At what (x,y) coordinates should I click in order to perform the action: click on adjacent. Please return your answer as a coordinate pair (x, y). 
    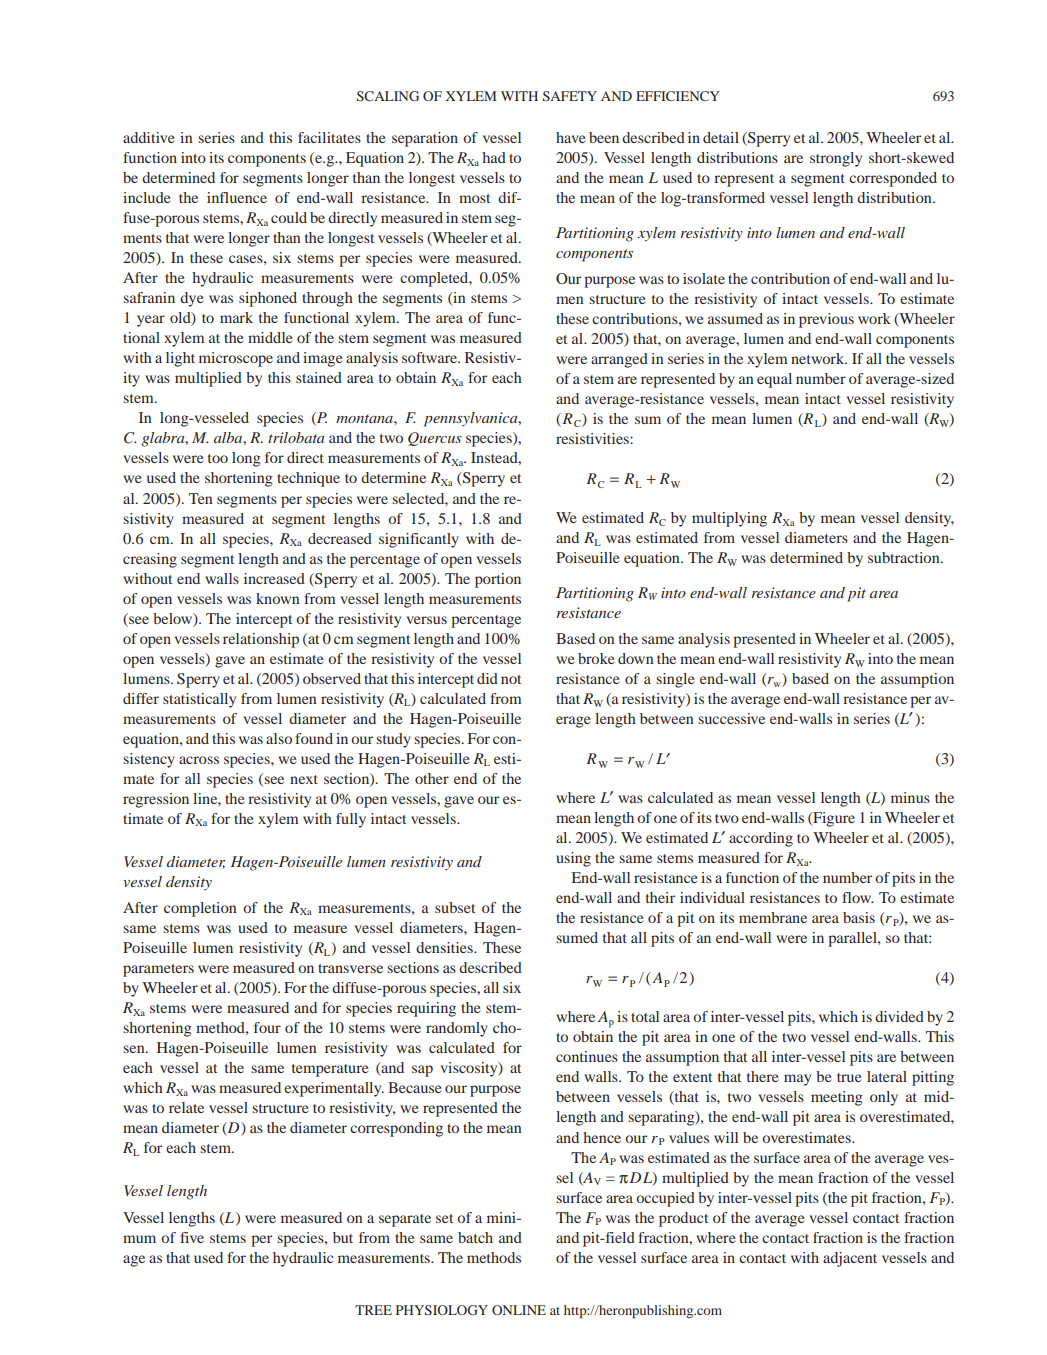
    Looking at the image, I should click on (850, 1259).
